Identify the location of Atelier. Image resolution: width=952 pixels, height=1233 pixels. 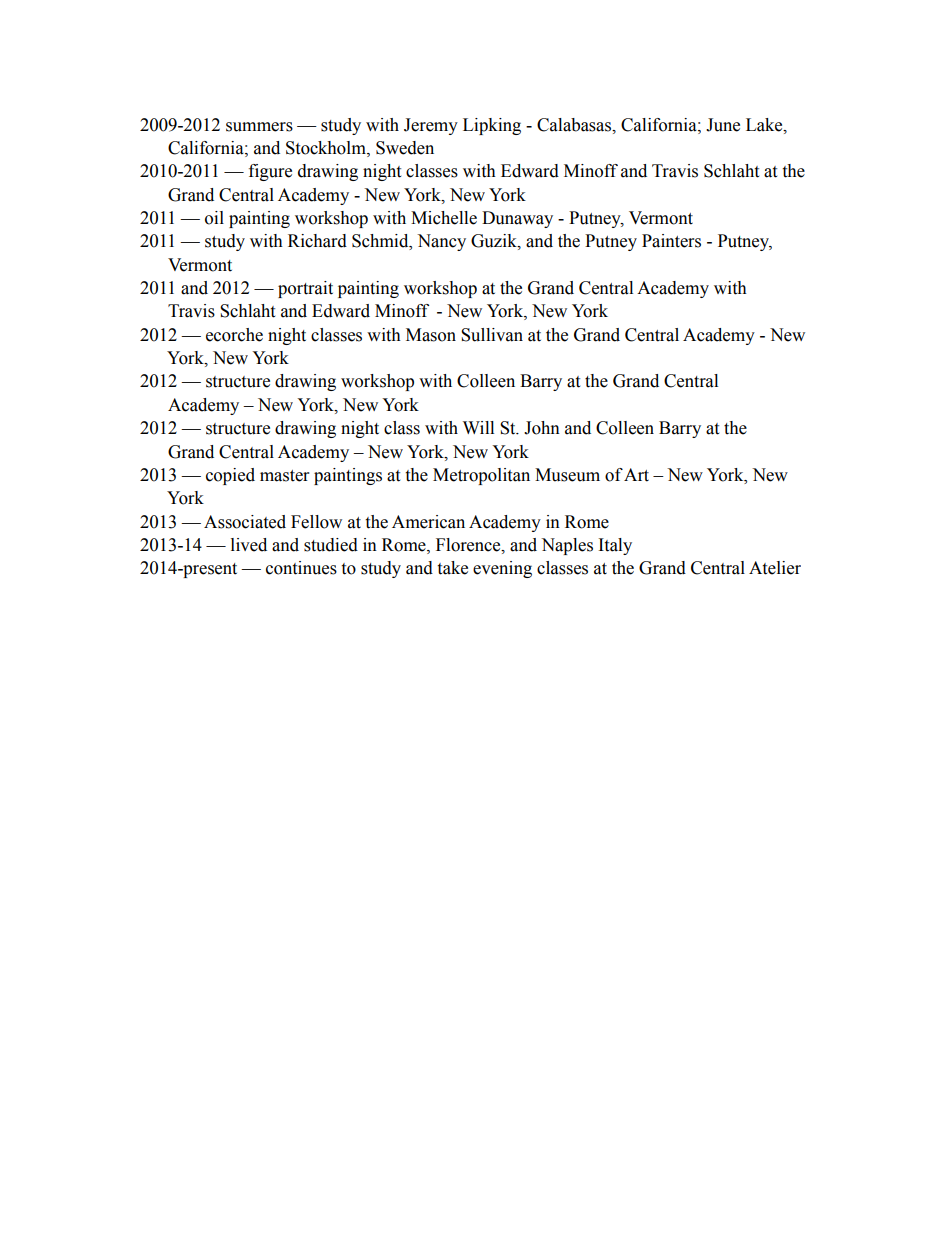
(775, 568).
